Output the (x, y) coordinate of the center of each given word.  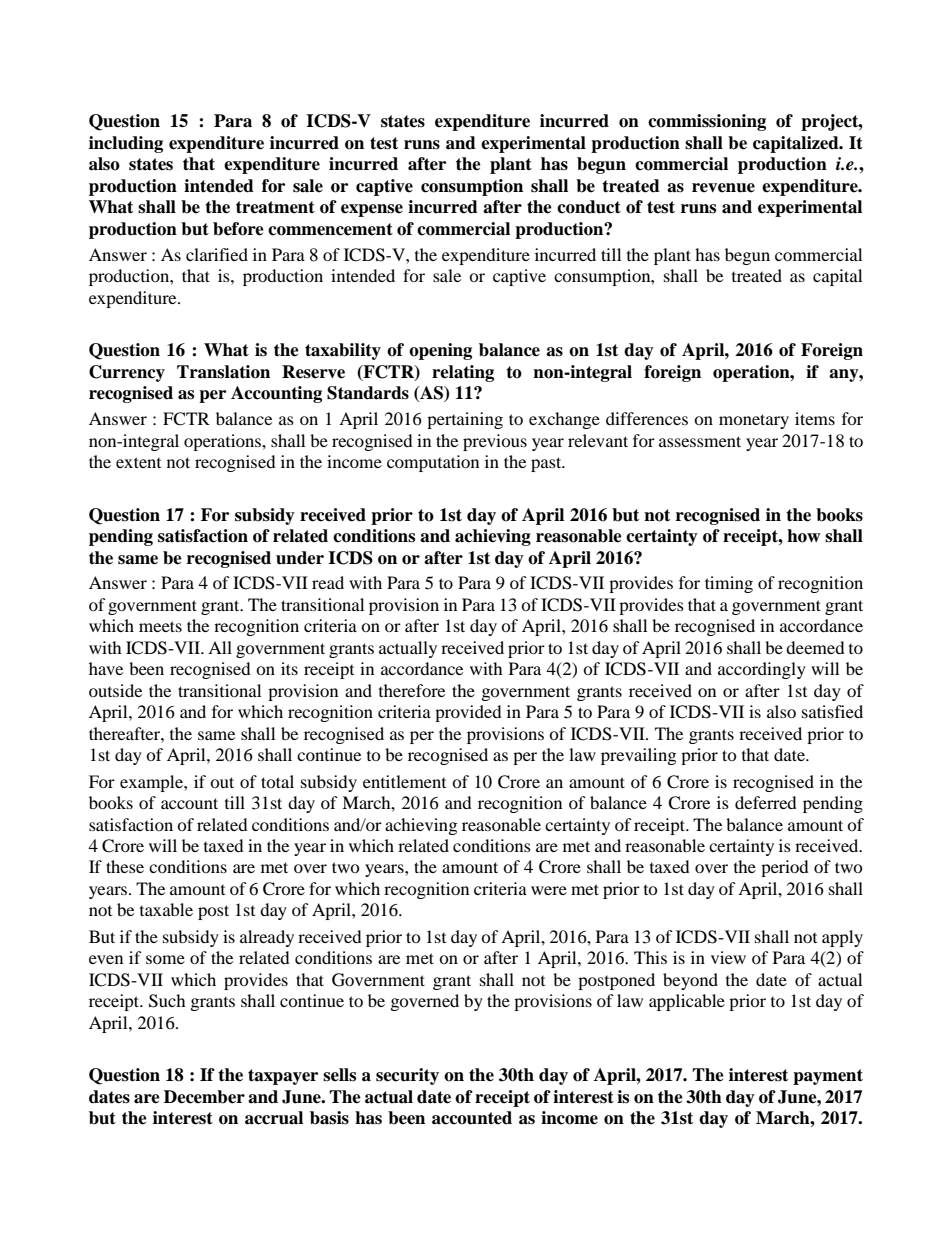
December (204, 1097)
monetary (754, 421)
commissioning (707, 122)
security (407, 1076)
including (126, 144)
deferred (766, 802)
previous (495, 442)
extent (138, 462)
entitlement (404, 781)
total (277, 781)
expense (372, 210)
